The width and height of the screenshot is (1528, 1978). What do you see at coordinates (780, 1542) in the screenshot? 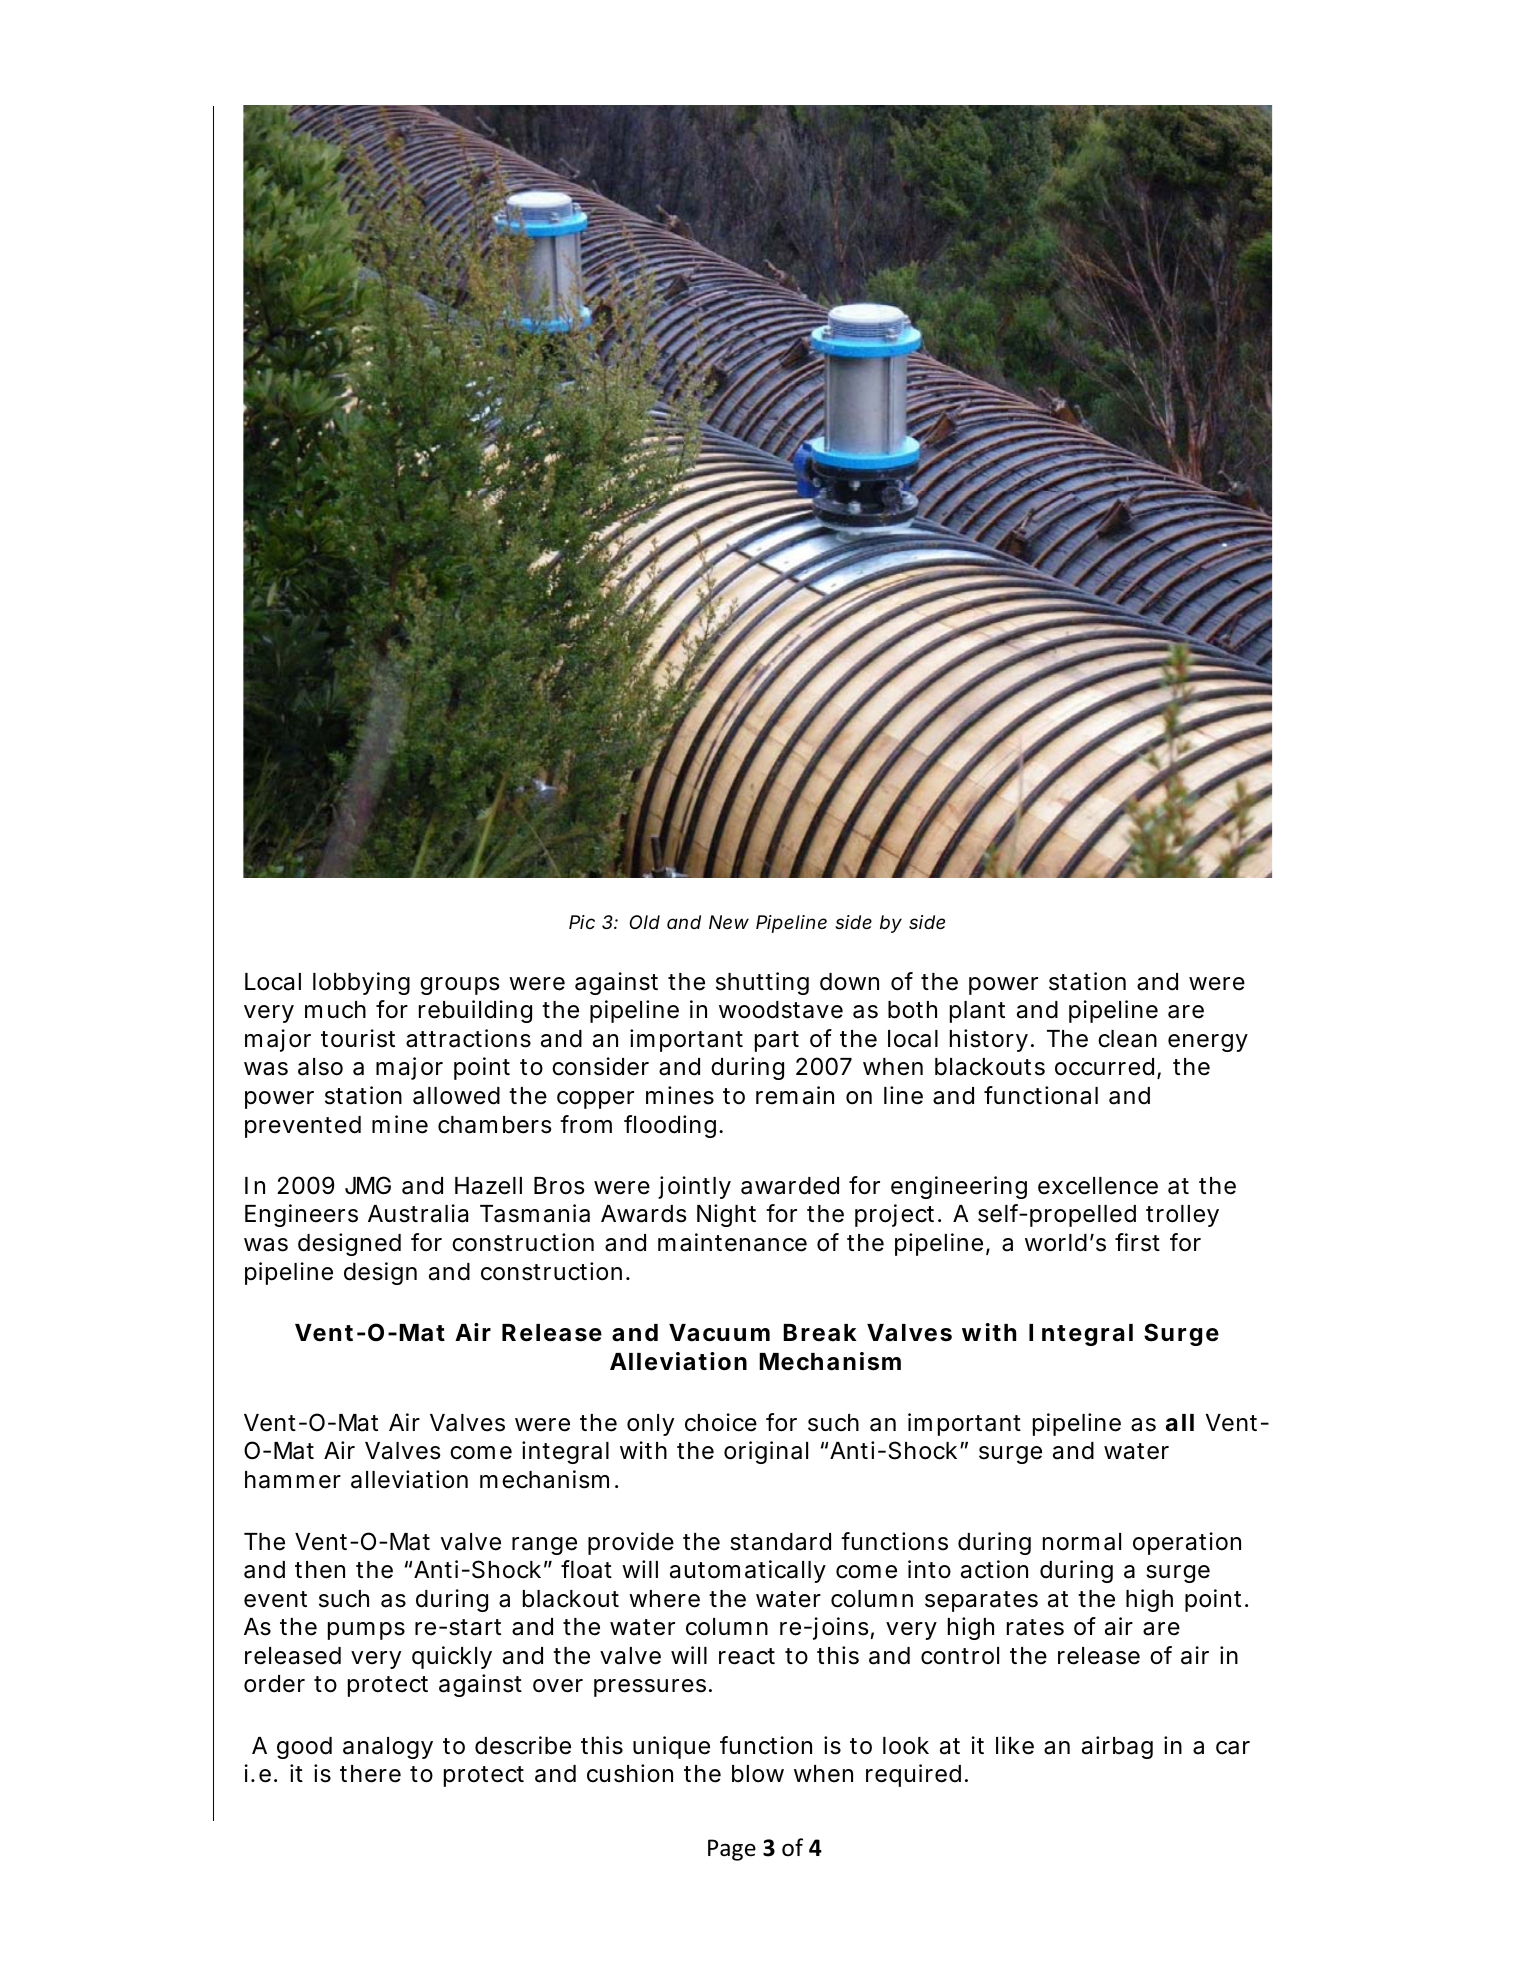
I see `standard` at bounding box center [780, 1542].
